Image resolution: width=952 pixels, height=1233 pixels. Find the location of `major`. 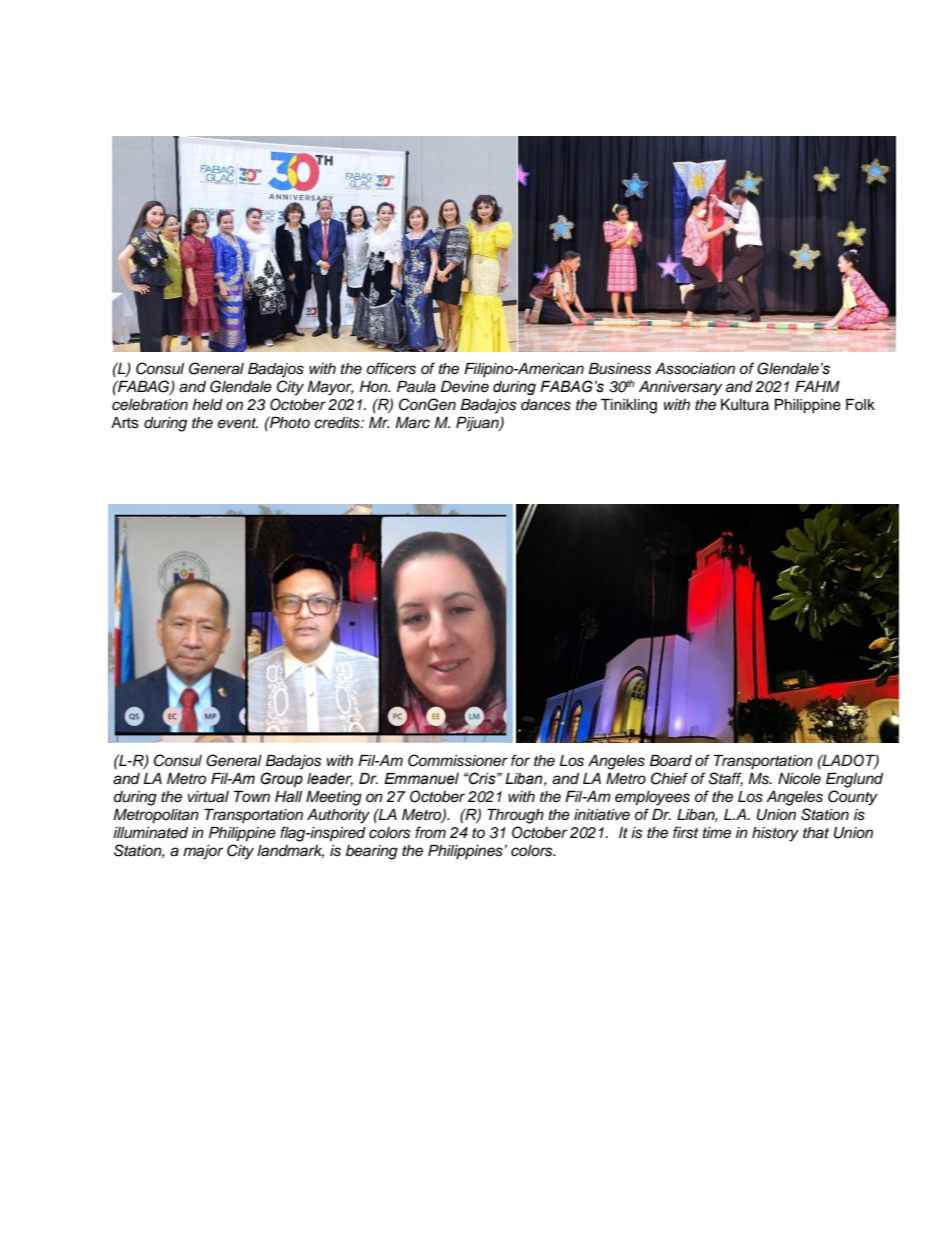

major is located at coordinates (203, 852).
